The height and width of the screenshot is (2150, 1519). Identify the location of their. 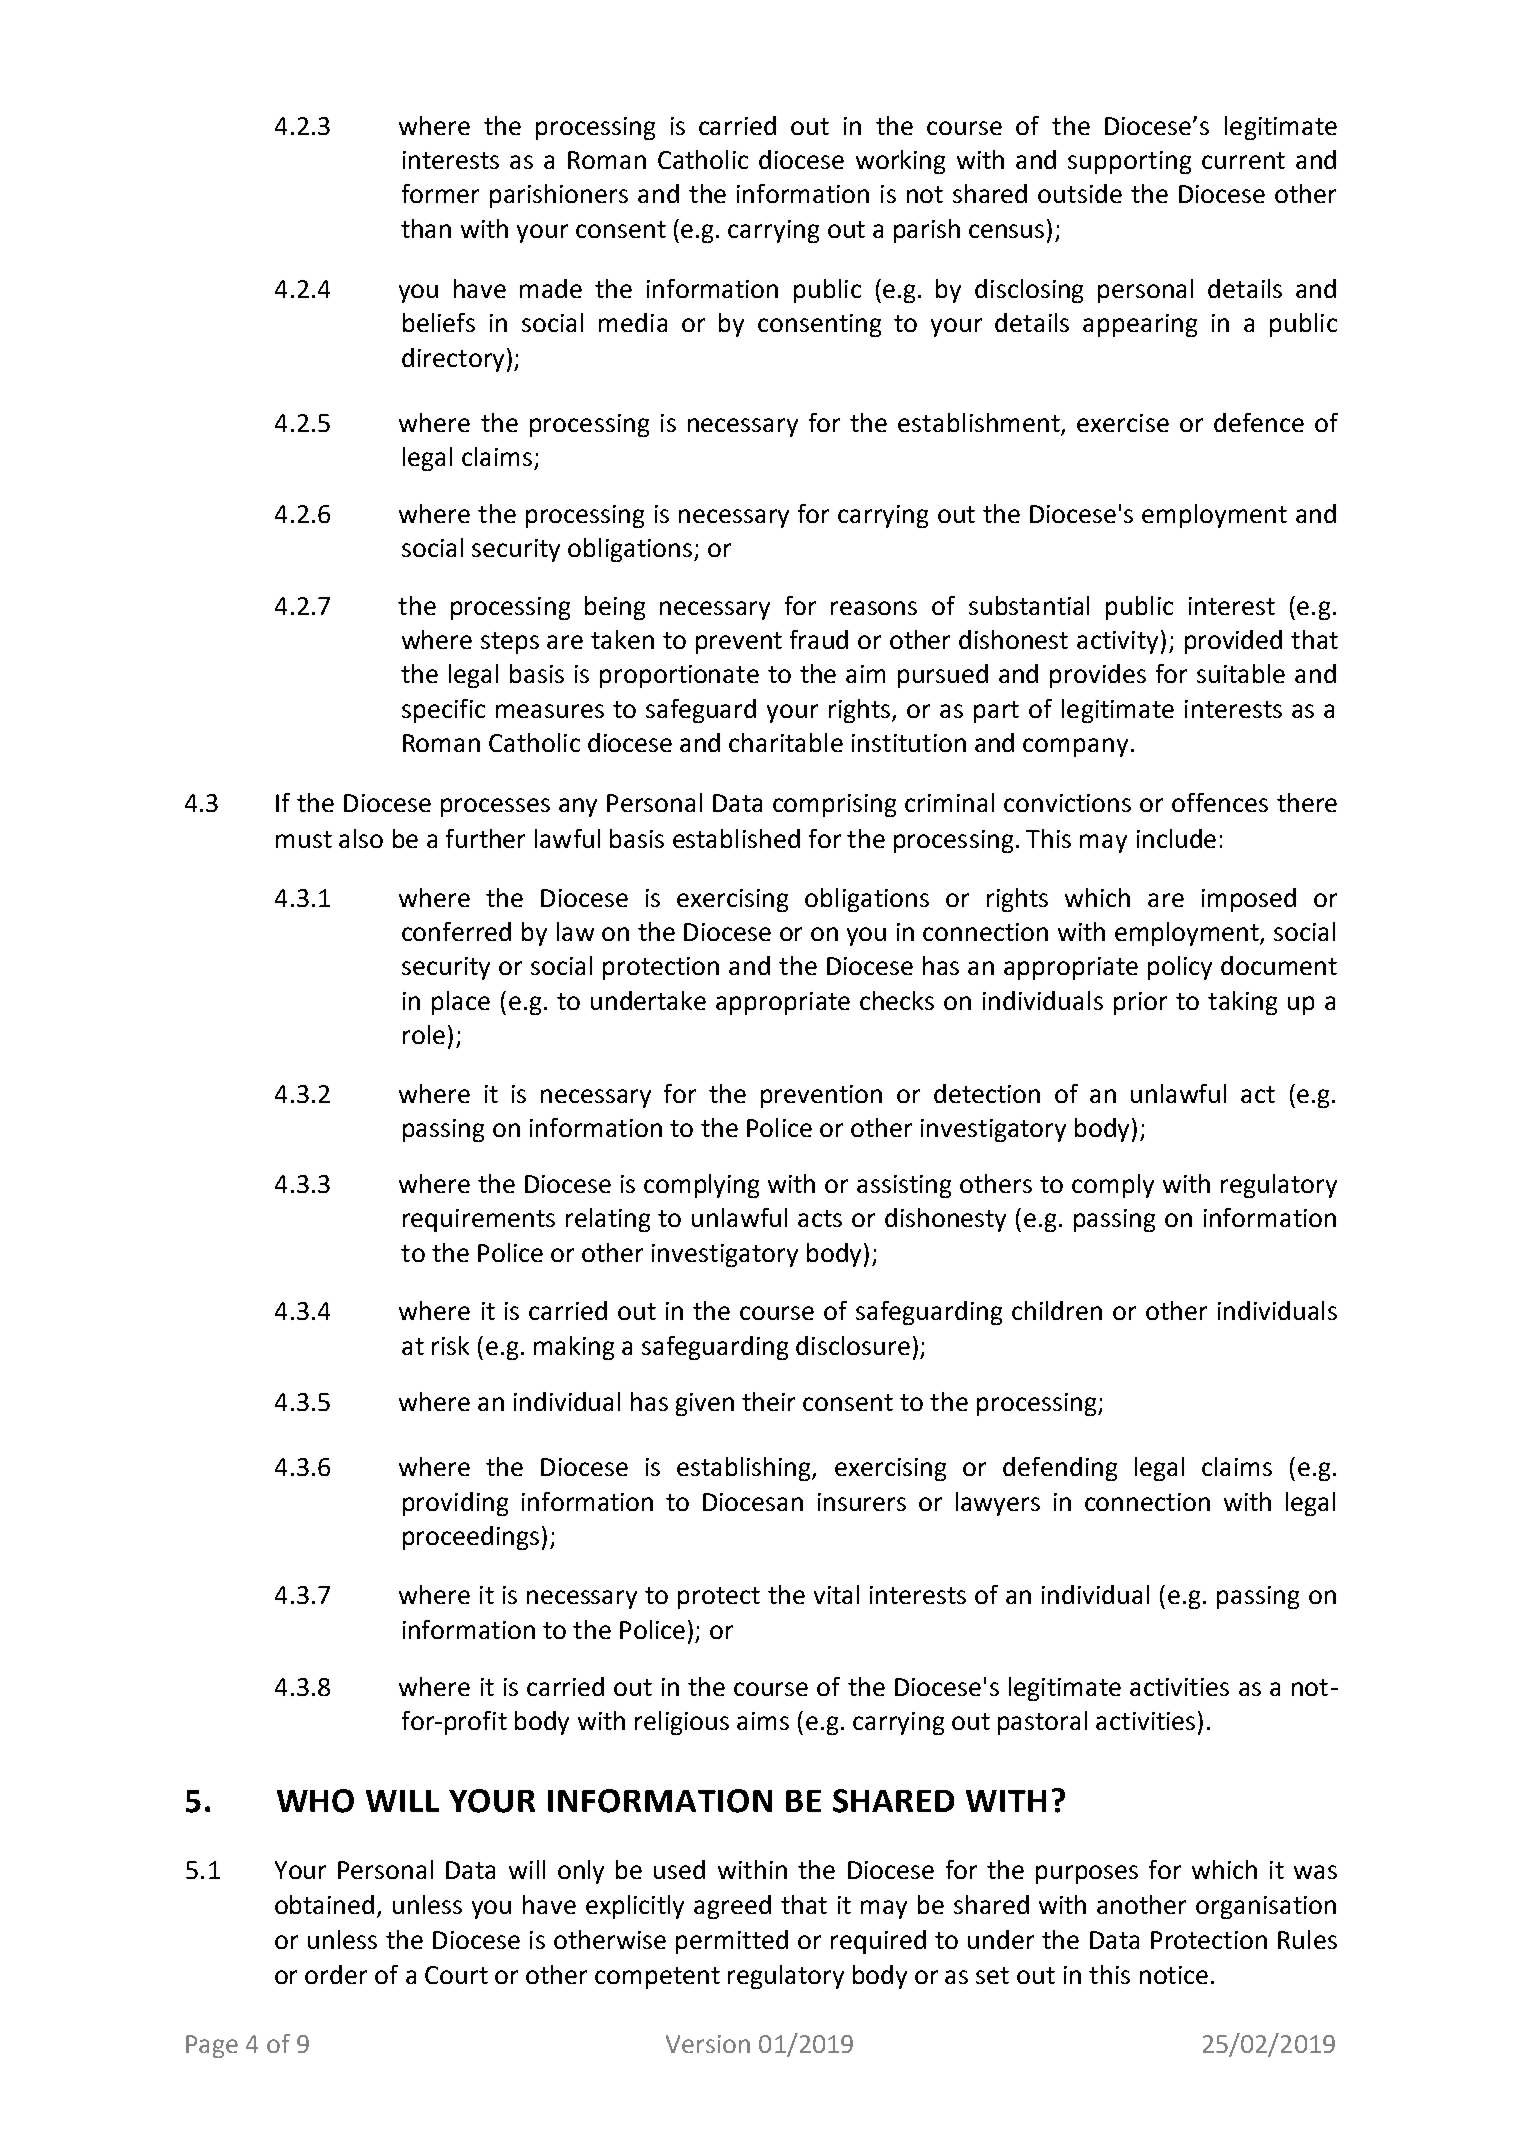
(768, 1401).
